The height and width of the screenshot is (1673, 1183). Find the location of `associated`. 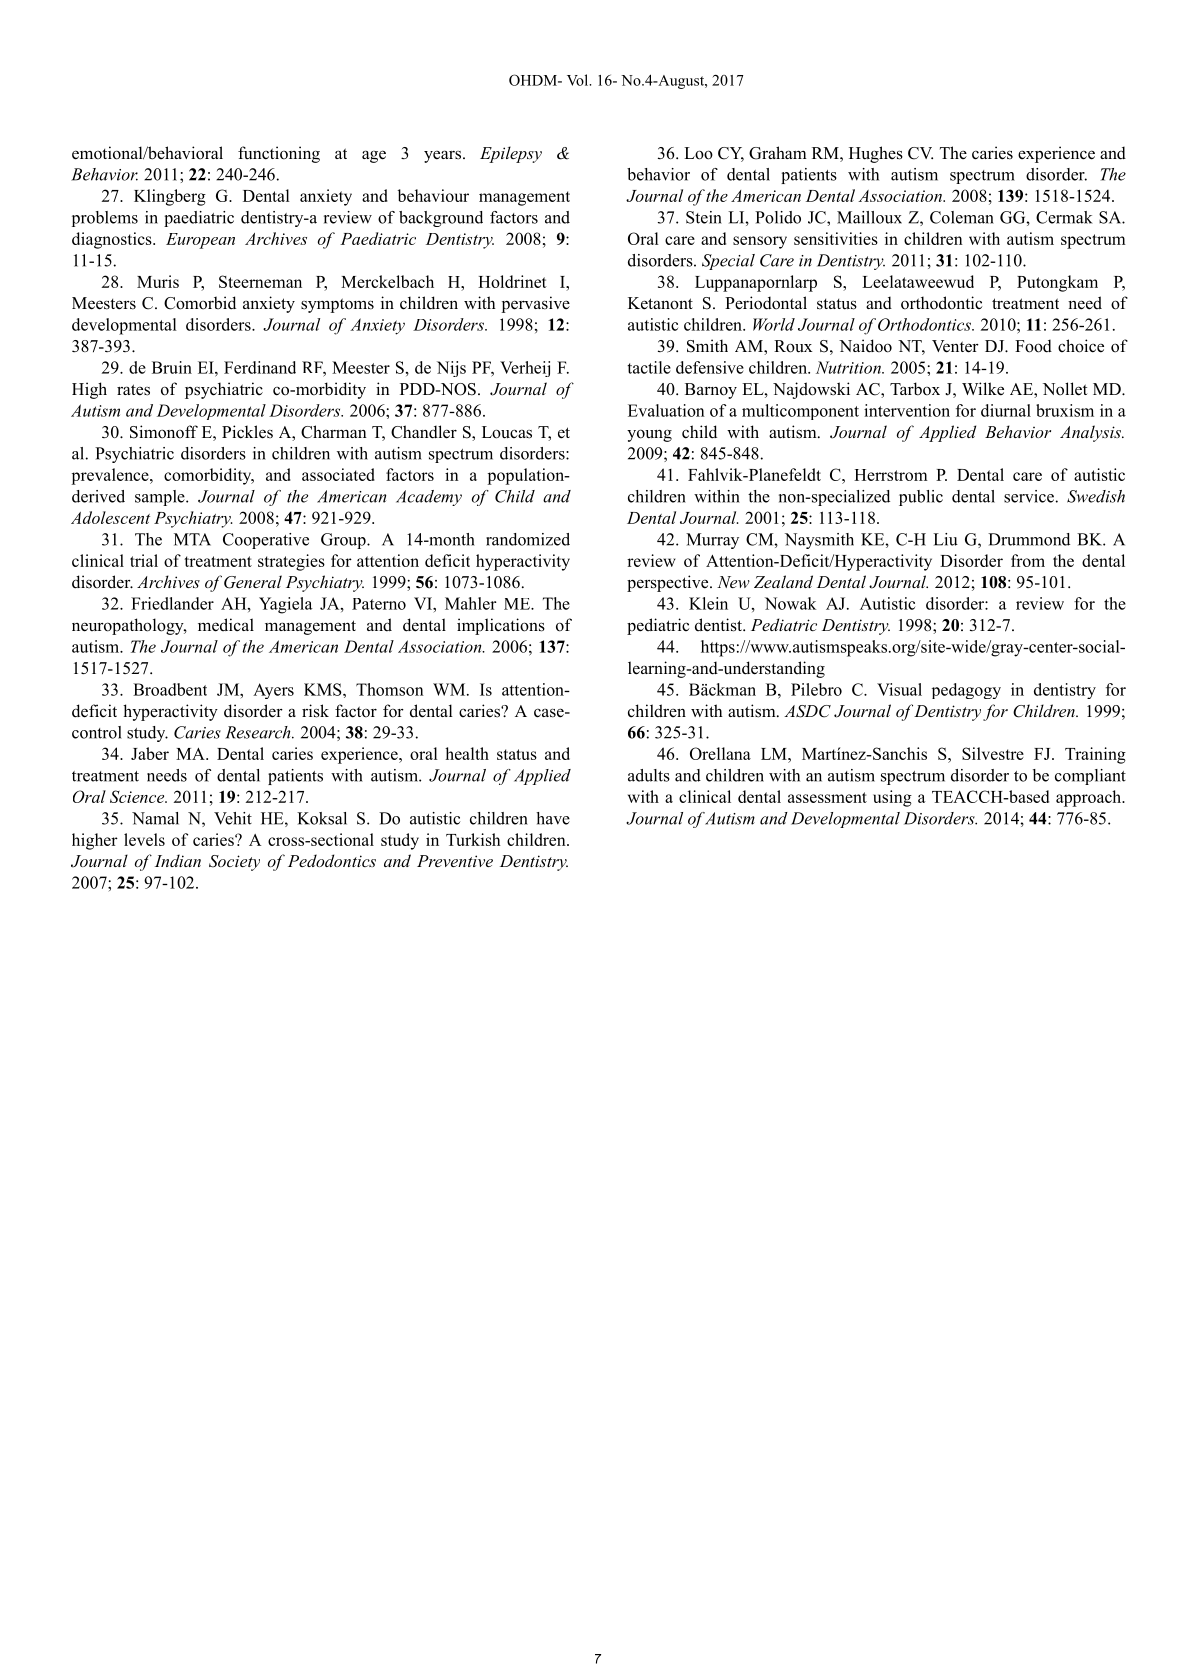

associated is located at coordinates (338, 474).
